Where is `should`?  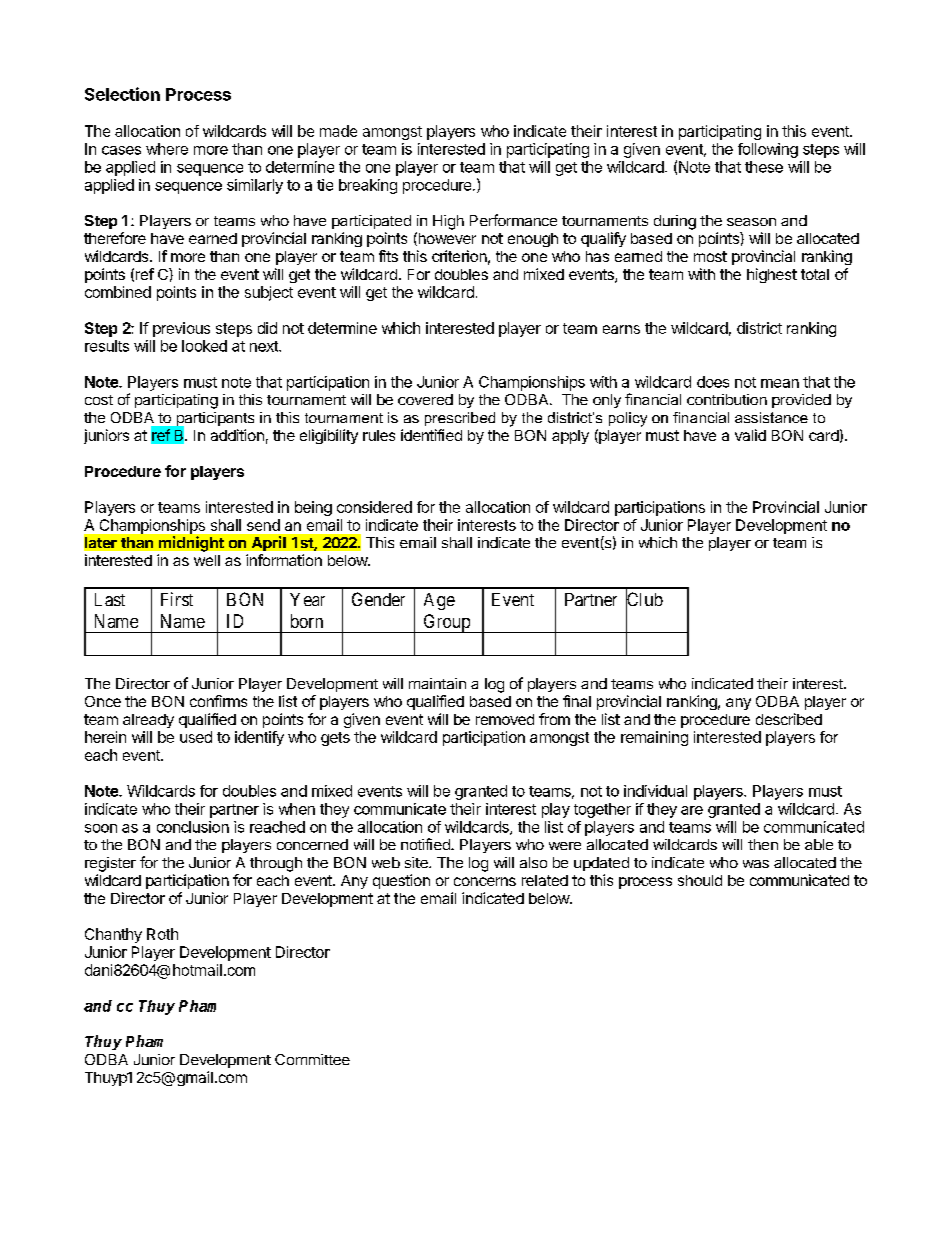 should is located at coordinates (700, 880).
